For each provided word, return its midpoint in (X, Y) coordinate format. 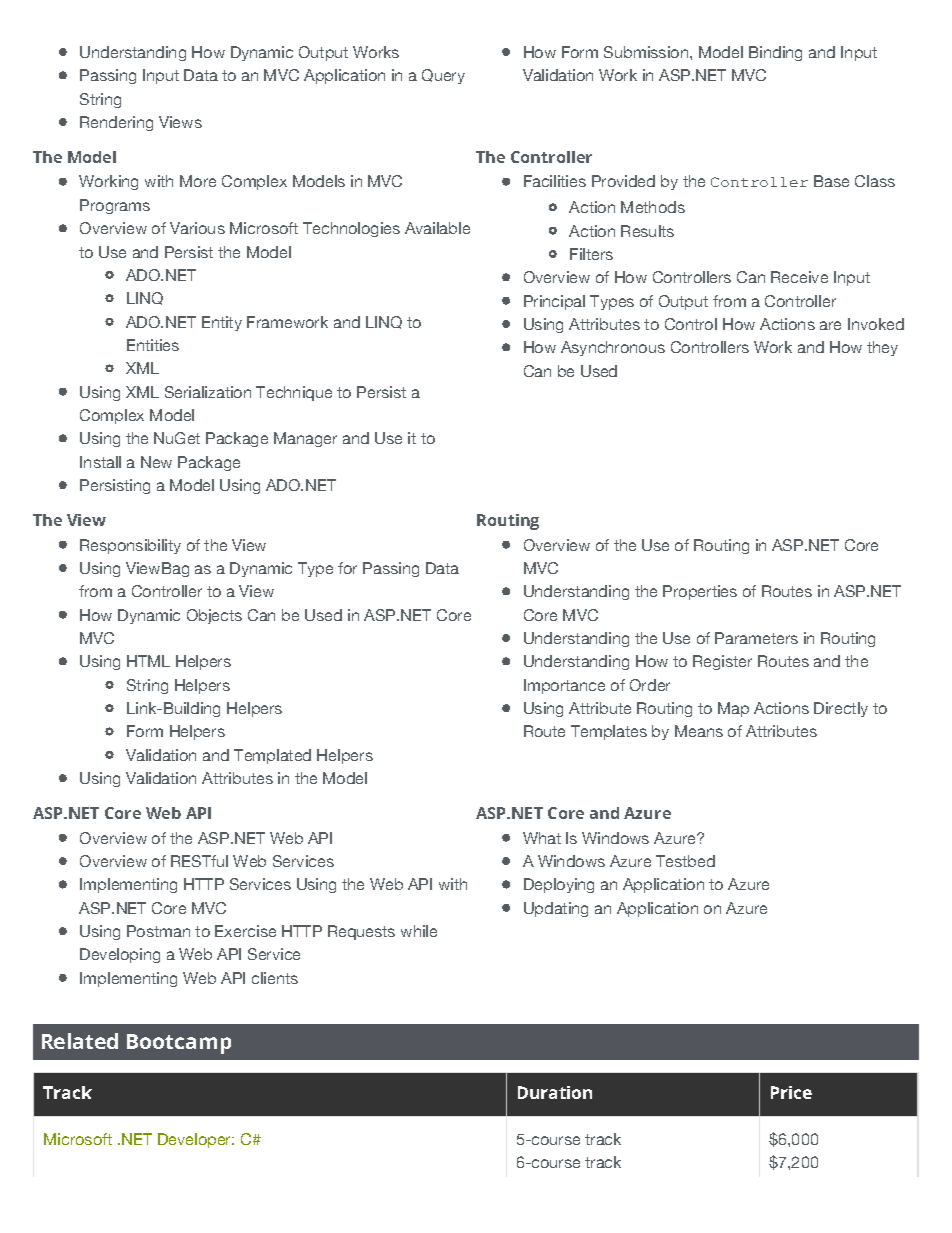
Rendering (116, 123)
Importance (564, 686)
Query (443, 76)
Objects (214, 616)
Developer (196, 1140)
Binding (775, 53)
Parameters (756, 638)
